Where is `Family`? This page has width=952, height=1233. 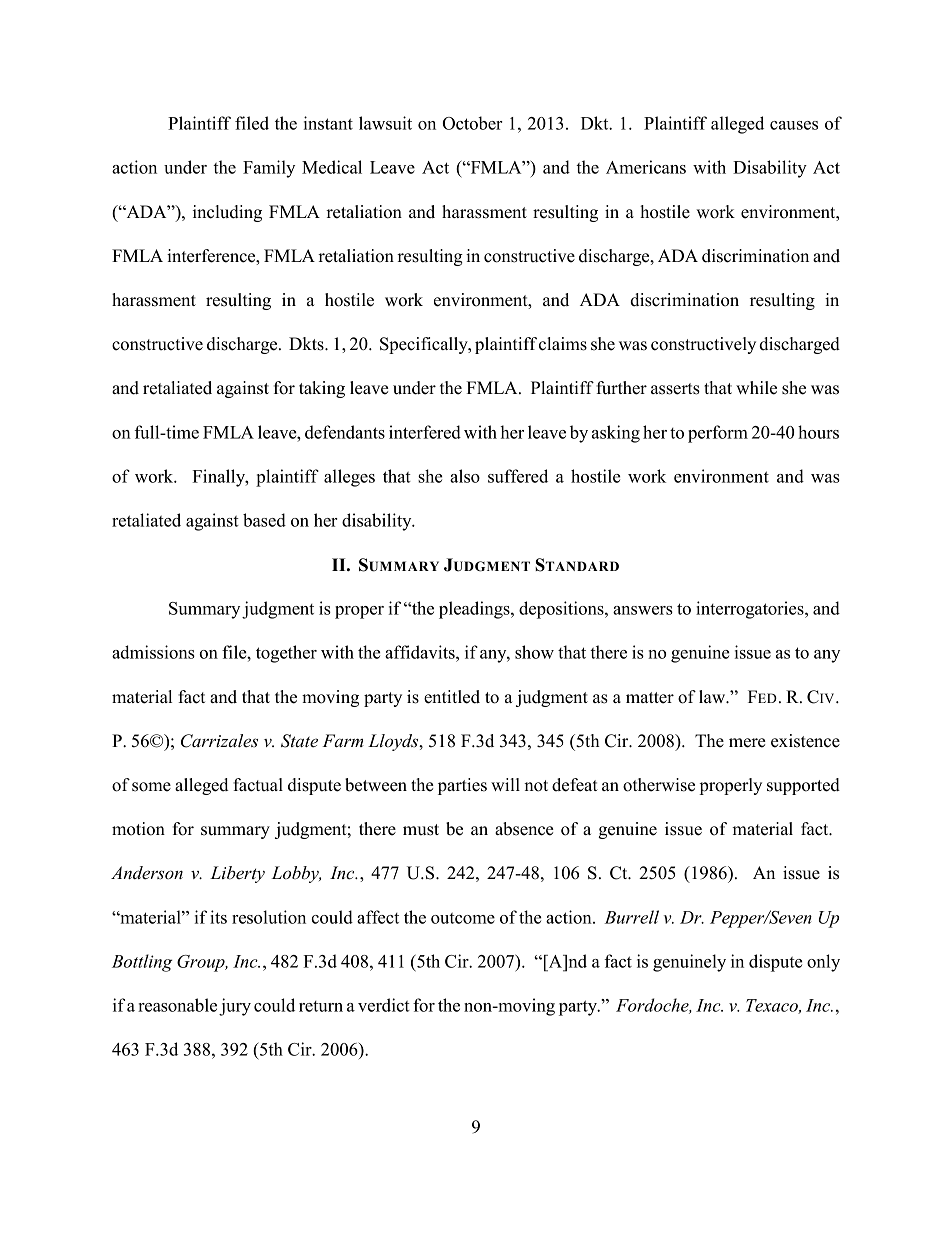 Family is located at coordinates (269, 169).
